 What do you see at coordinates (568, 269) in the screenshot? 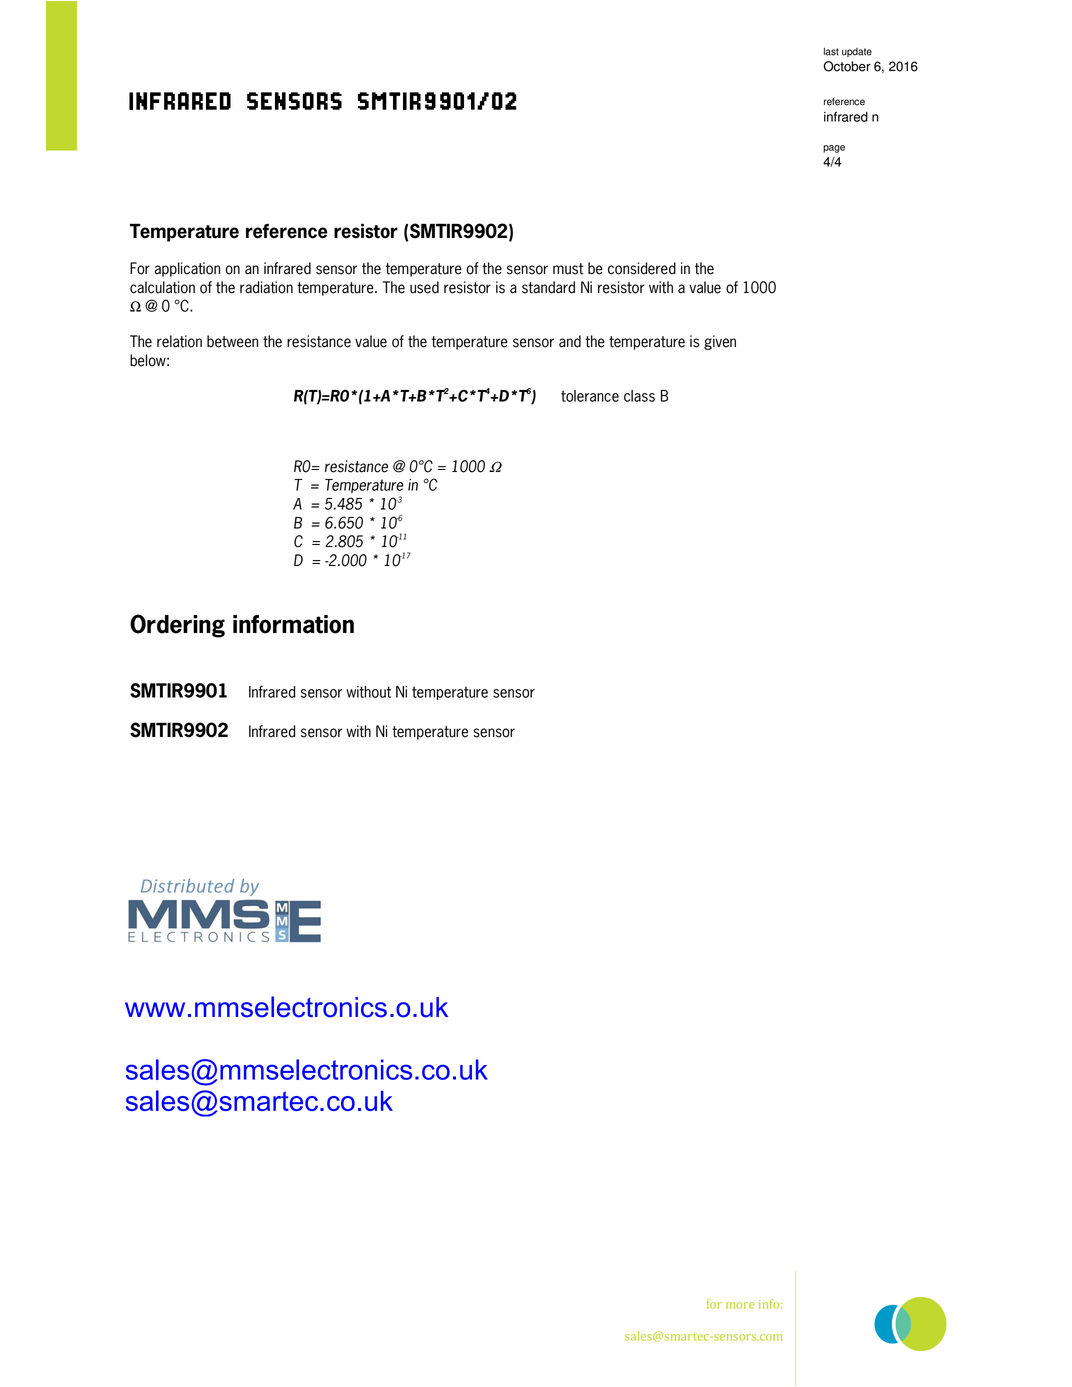
I see `must` at bounding box center [568, 269].
